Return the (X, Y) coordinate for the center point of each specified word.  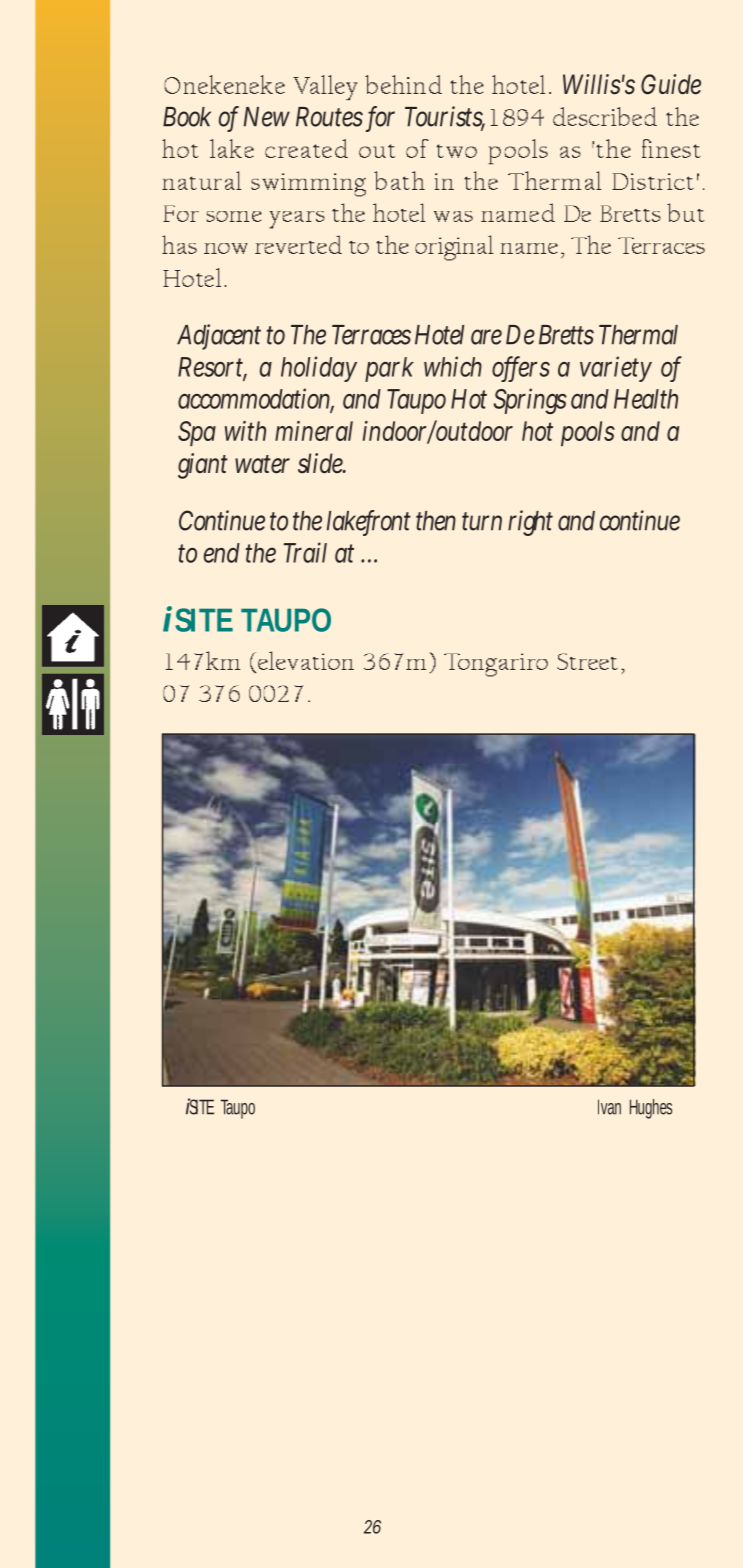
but (686, 212)
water (262, 464)
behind (403, 84)
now (226, 248)
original (454, 248)
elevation (305, 662)
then (436, 521)
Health (646, 399)
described (605, 116)
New (267, 117)
